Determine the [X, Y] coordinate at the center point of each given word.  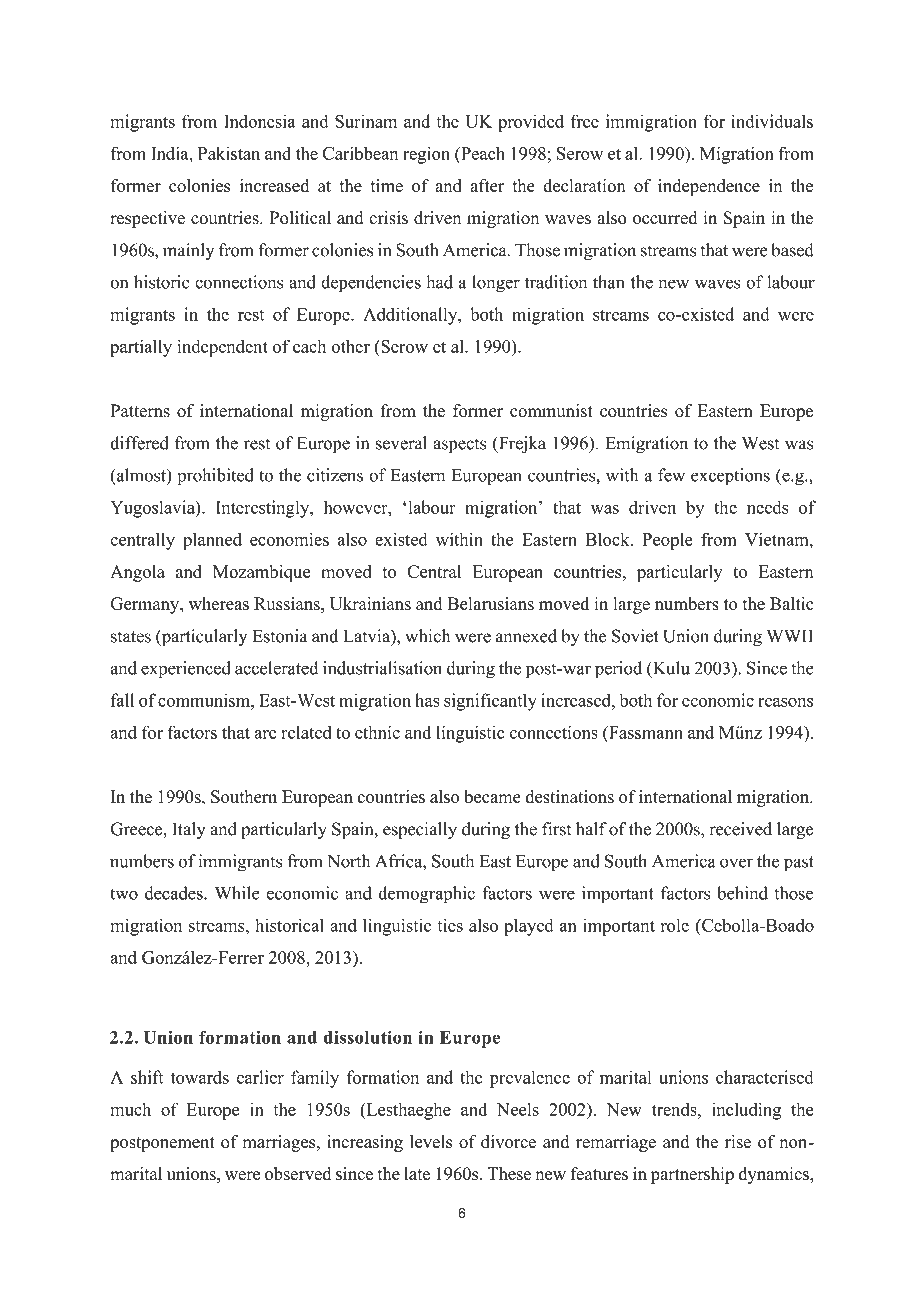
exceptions [730, 477]
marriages [280, 1143]
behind [742, 893]
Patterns [140, 411]
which [427, 636]
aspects [459, 446]
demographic [426, 895]
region [426, 155]
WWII [790, 636]
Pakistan [229, 153]
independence [709, 187]
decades [175, 893]
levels [431, 1141]
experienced [186, 670]
